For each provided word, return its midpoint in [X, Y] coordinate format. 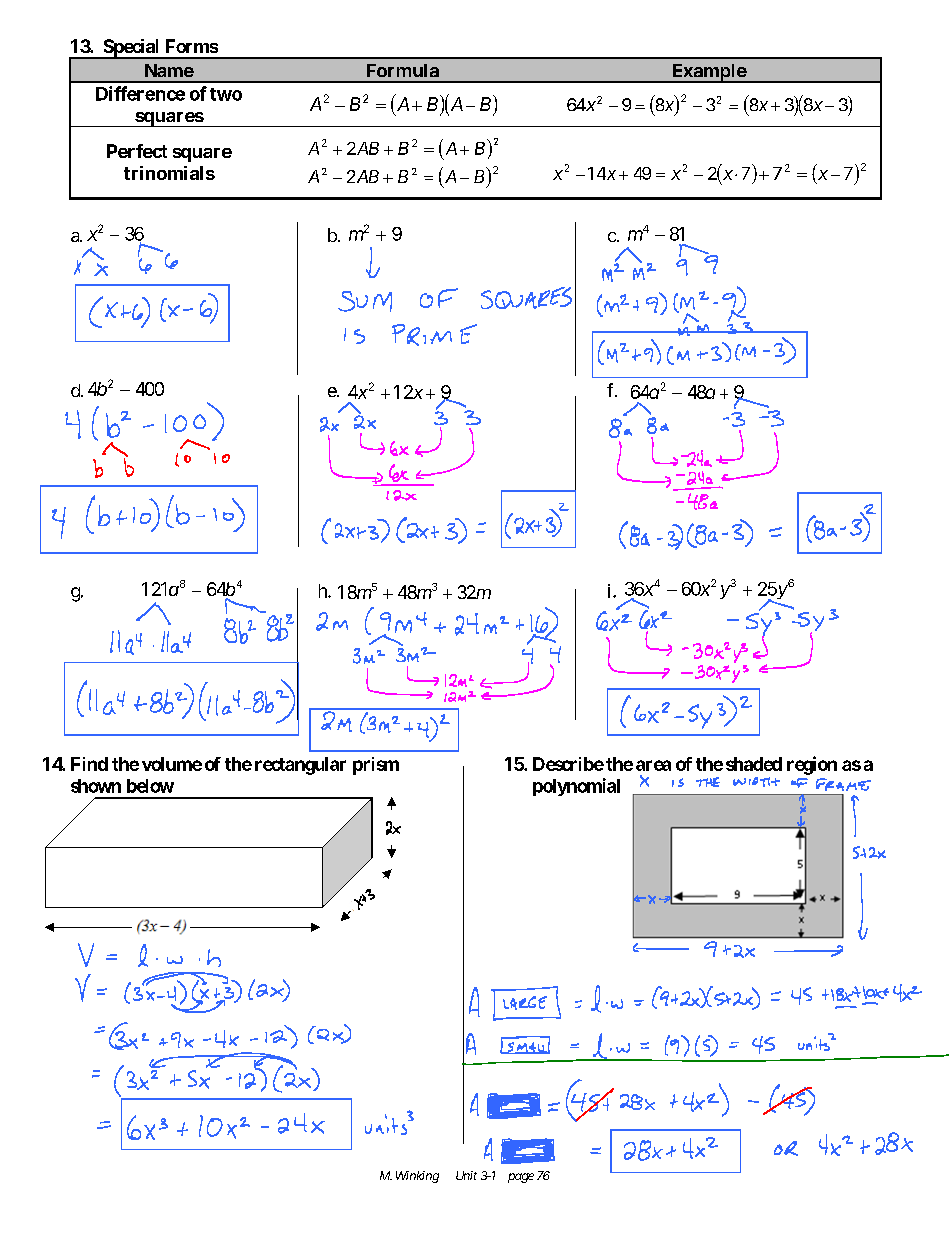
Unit [466, 1175]
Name [169, 70]
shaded [754, 764]
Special [131, 49]
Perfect [137, 151]
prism [376, 766]
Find [89, 764]
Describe [568, 764]
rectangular [300, 766]
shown [96, 786]
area [653, 765]
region [812, 765]
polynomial [576, 787]
